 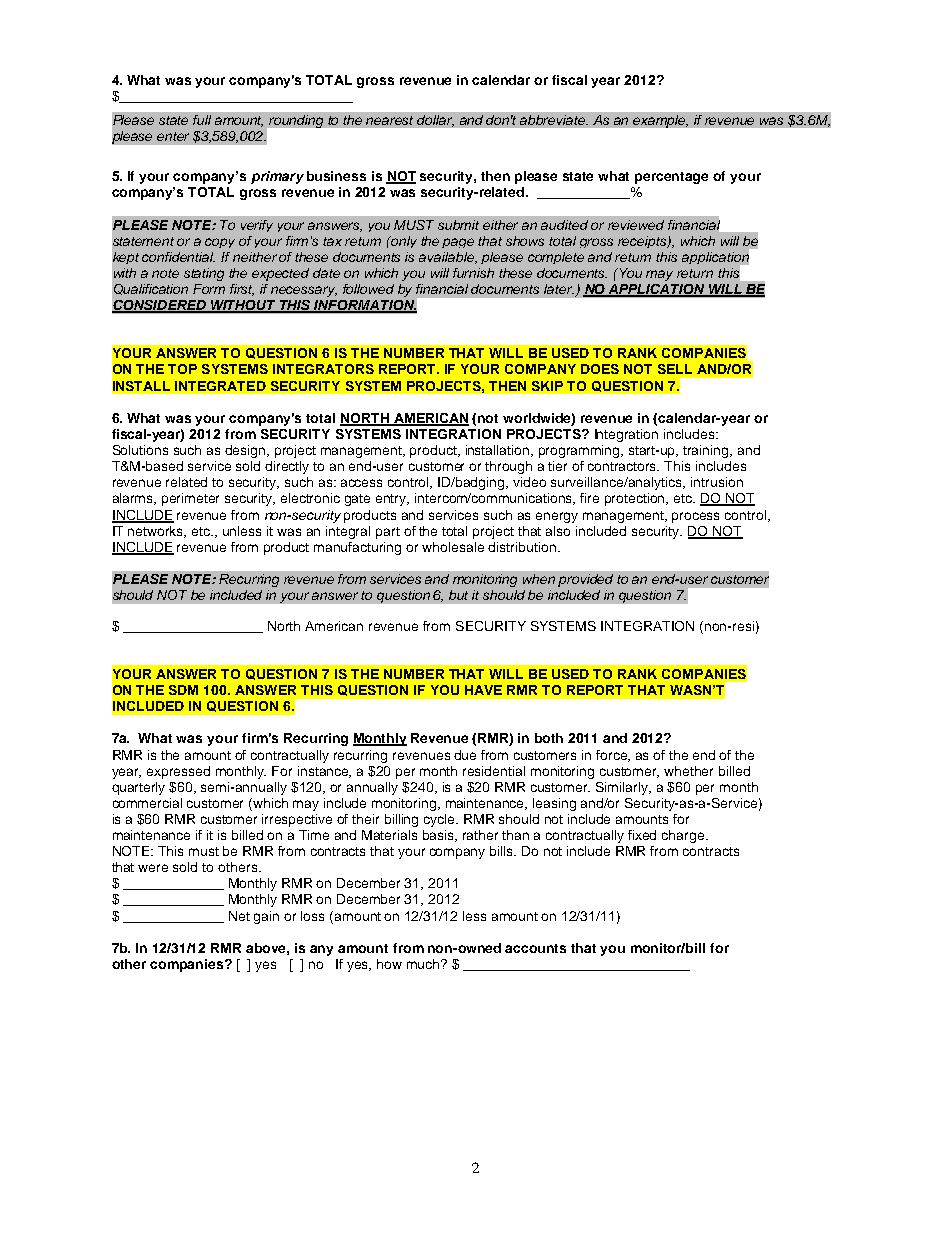 I want to click on much, so click(x=424, y=964).
